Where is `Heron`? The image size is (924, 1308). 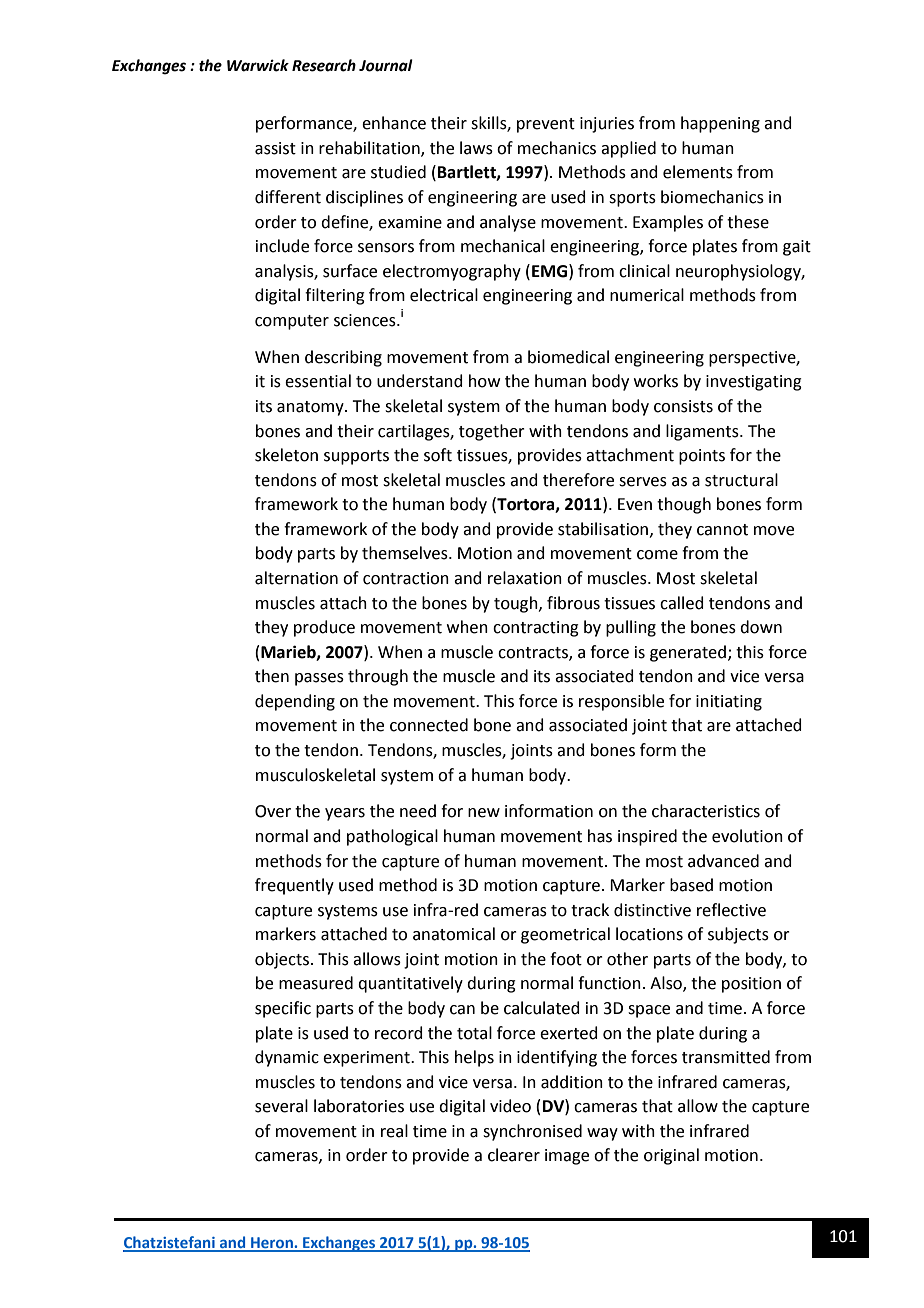
Heron is located at coordinates (272, 1244).
